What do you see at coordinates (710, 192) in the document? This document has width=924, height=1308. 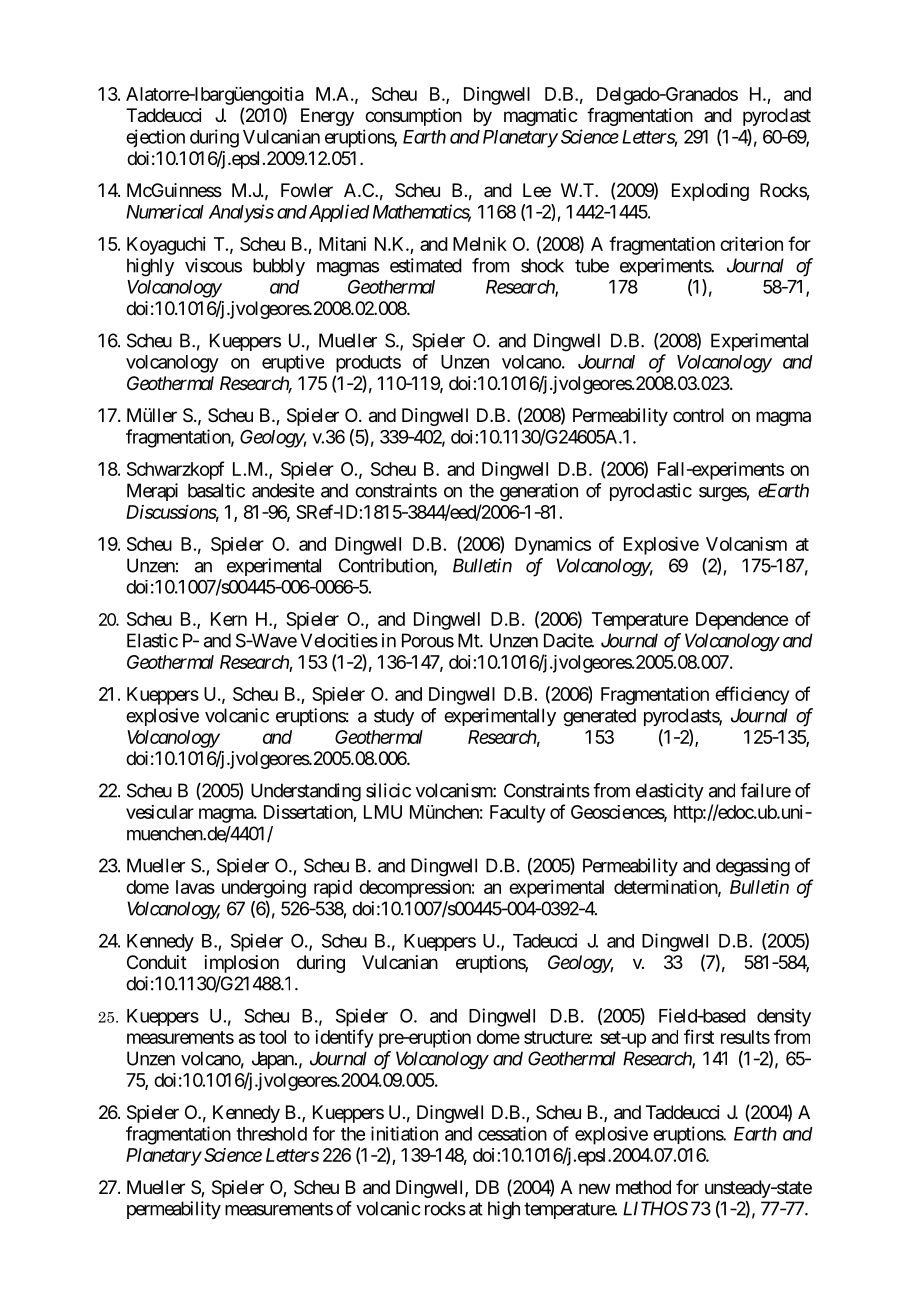 I see `Exploding` at bounding box center [710, 192].
